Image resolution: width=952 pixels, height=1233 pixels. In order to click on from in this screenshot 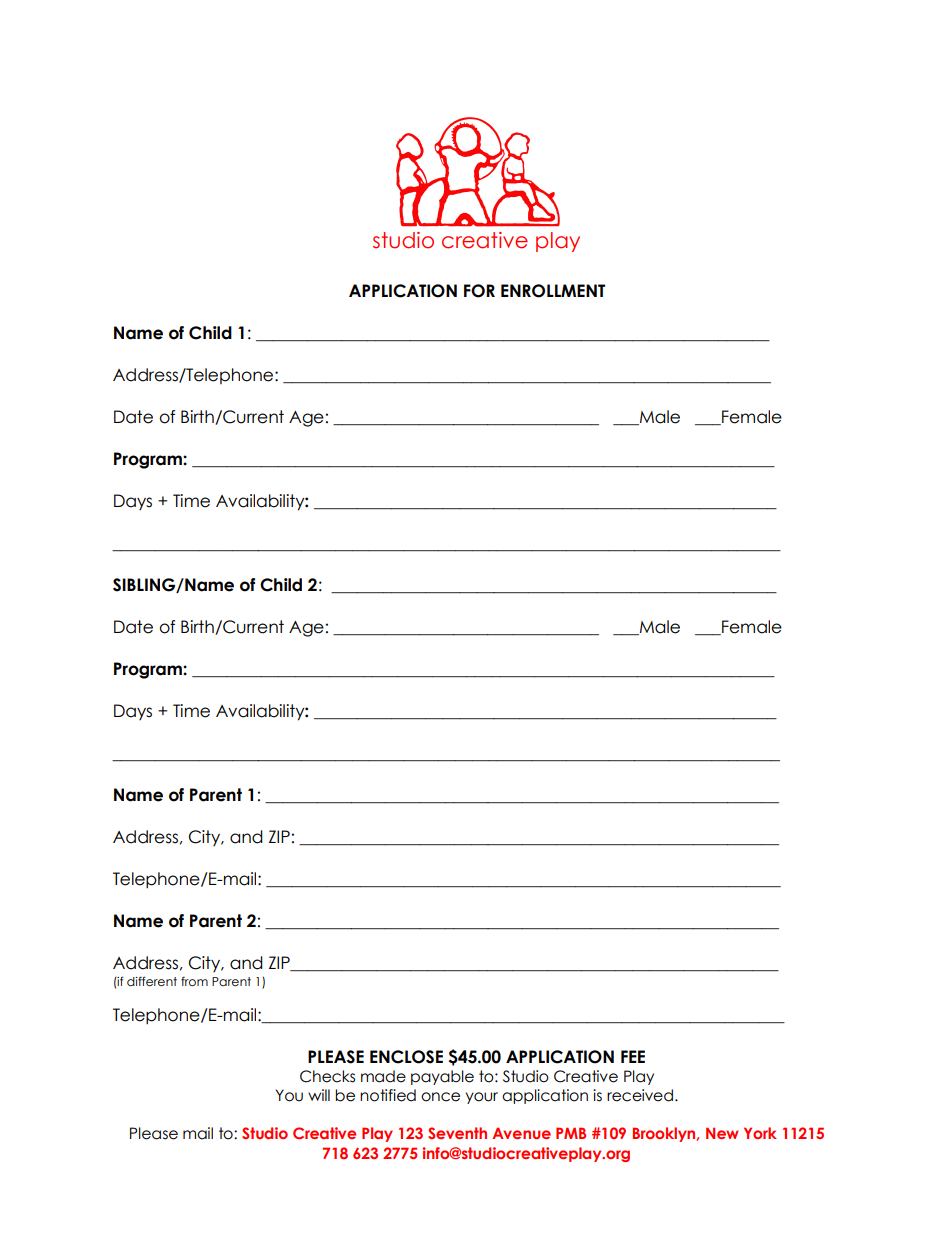, I will do `click(194, 981)`.
